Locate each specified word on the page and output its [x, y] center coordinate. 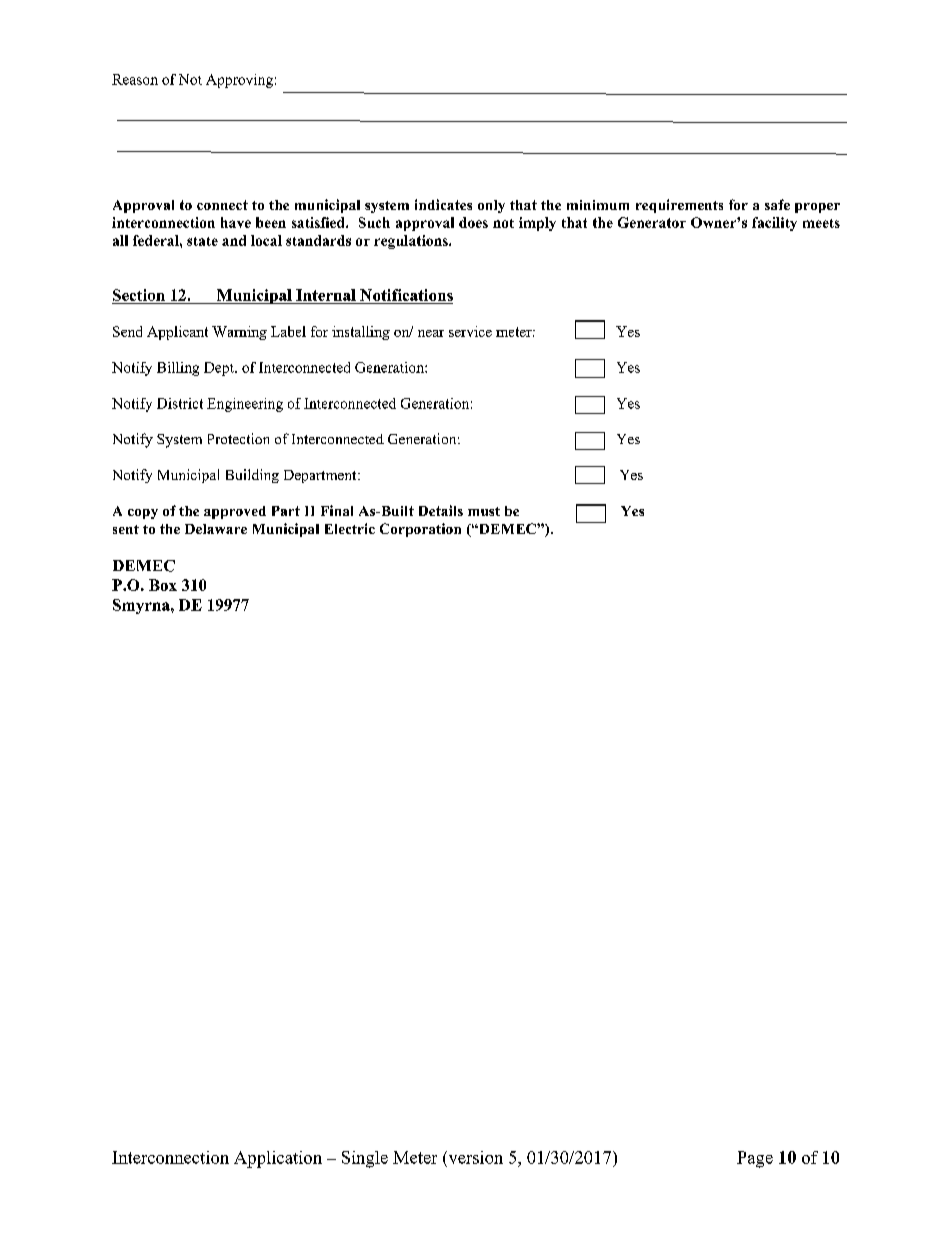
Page [755, 1159]
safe [777, 204]
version [474, 1157]
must [484, 511]
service [470, 331]
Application [278, 1159]
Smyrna [142, 606]
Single [365, 1159]
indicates [443, 204]
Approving [239, 81]
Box [163, 585]
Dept [220, 369]
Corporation [420, 530]
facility [774, 224]
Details [441, 510]
